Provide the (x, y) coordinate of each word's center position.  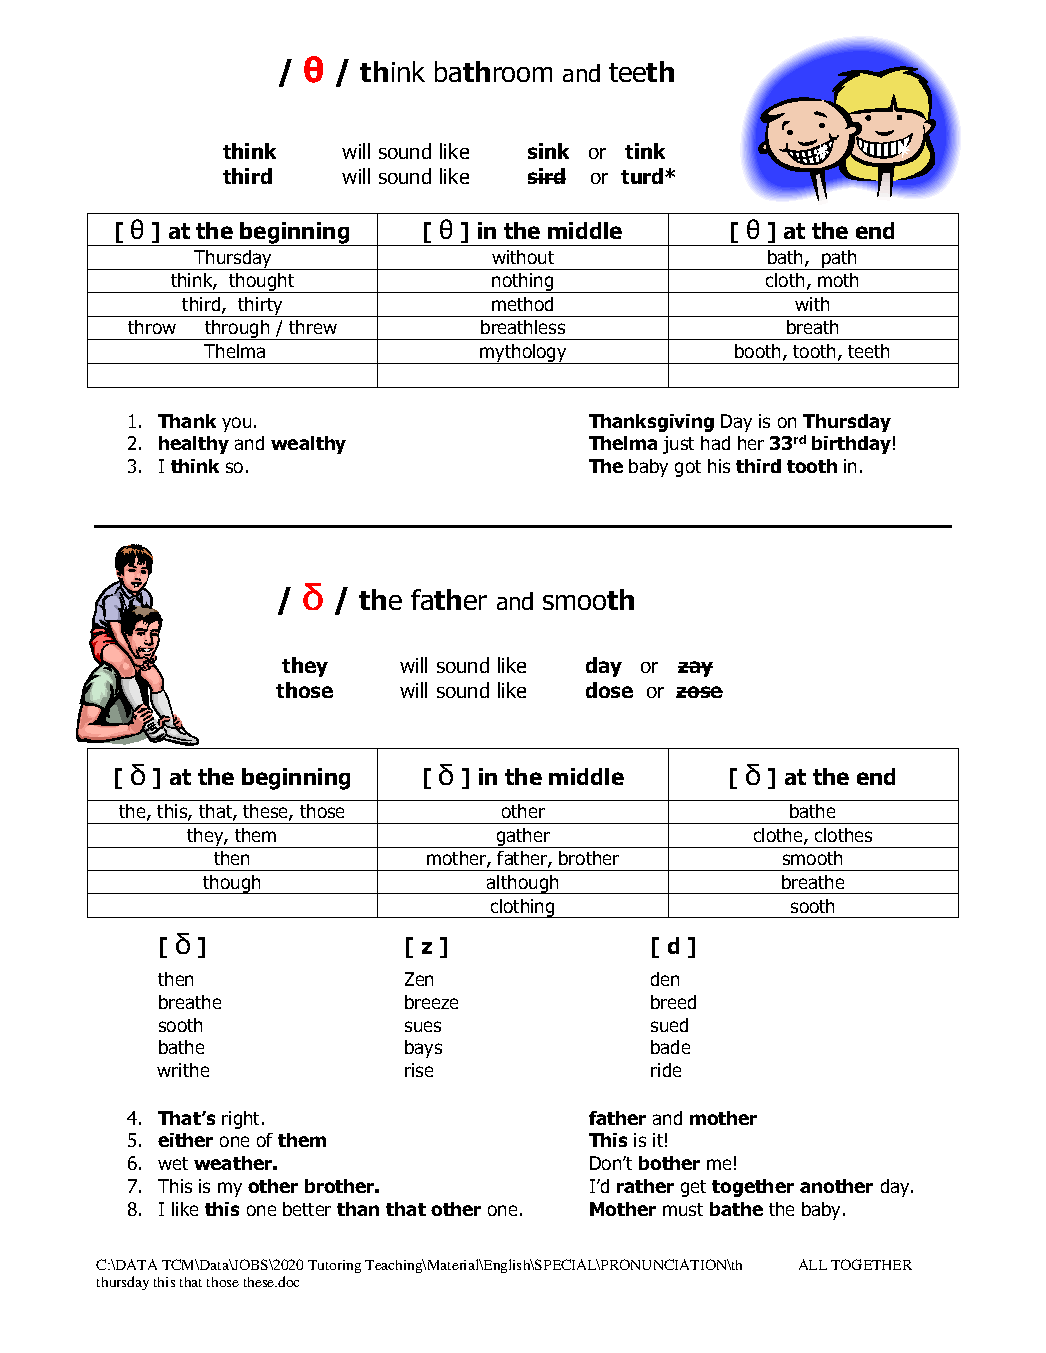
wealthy (308, 445)
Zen (419, 979)
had (715, 443)
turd (643, 176)
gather (523, 838)
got (688, 468)
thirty (260, 307)
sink (548, 151)
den (665, 979)
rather (645, 1186)
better (307, 1209)
